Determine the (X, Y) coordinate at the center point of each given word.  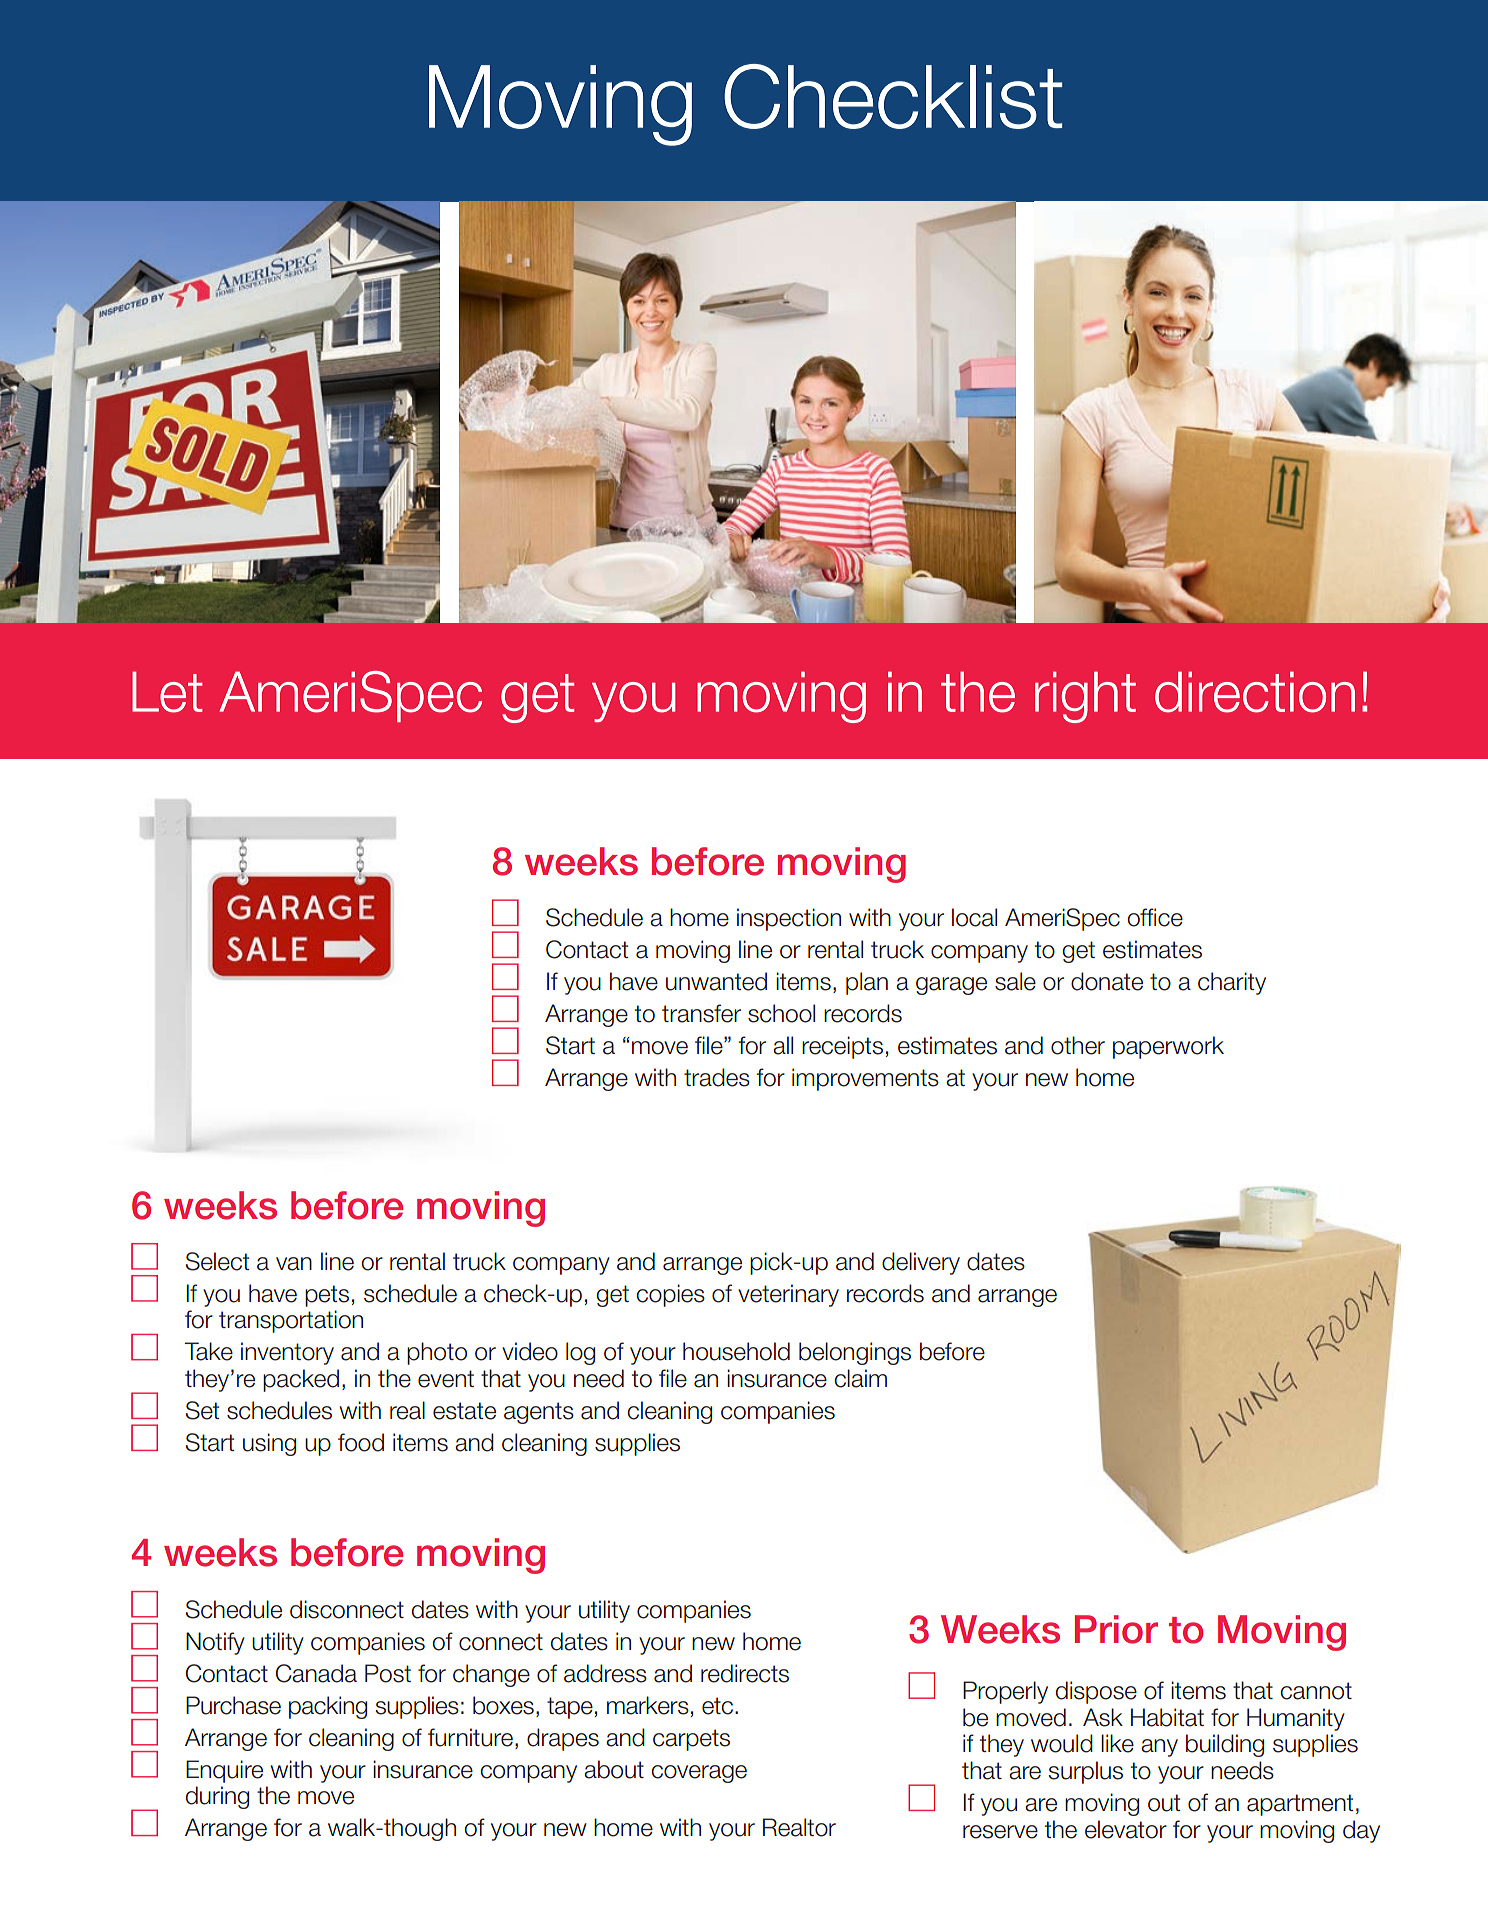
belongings (855, 1353)
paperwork (1168, 1047)
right (1085, 697)
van (294, 1264)
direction (1255, 692)
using (269, 1444)
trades (717, 1077)
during (217, 1797)
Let (167, 692)
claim (860, 1378)
